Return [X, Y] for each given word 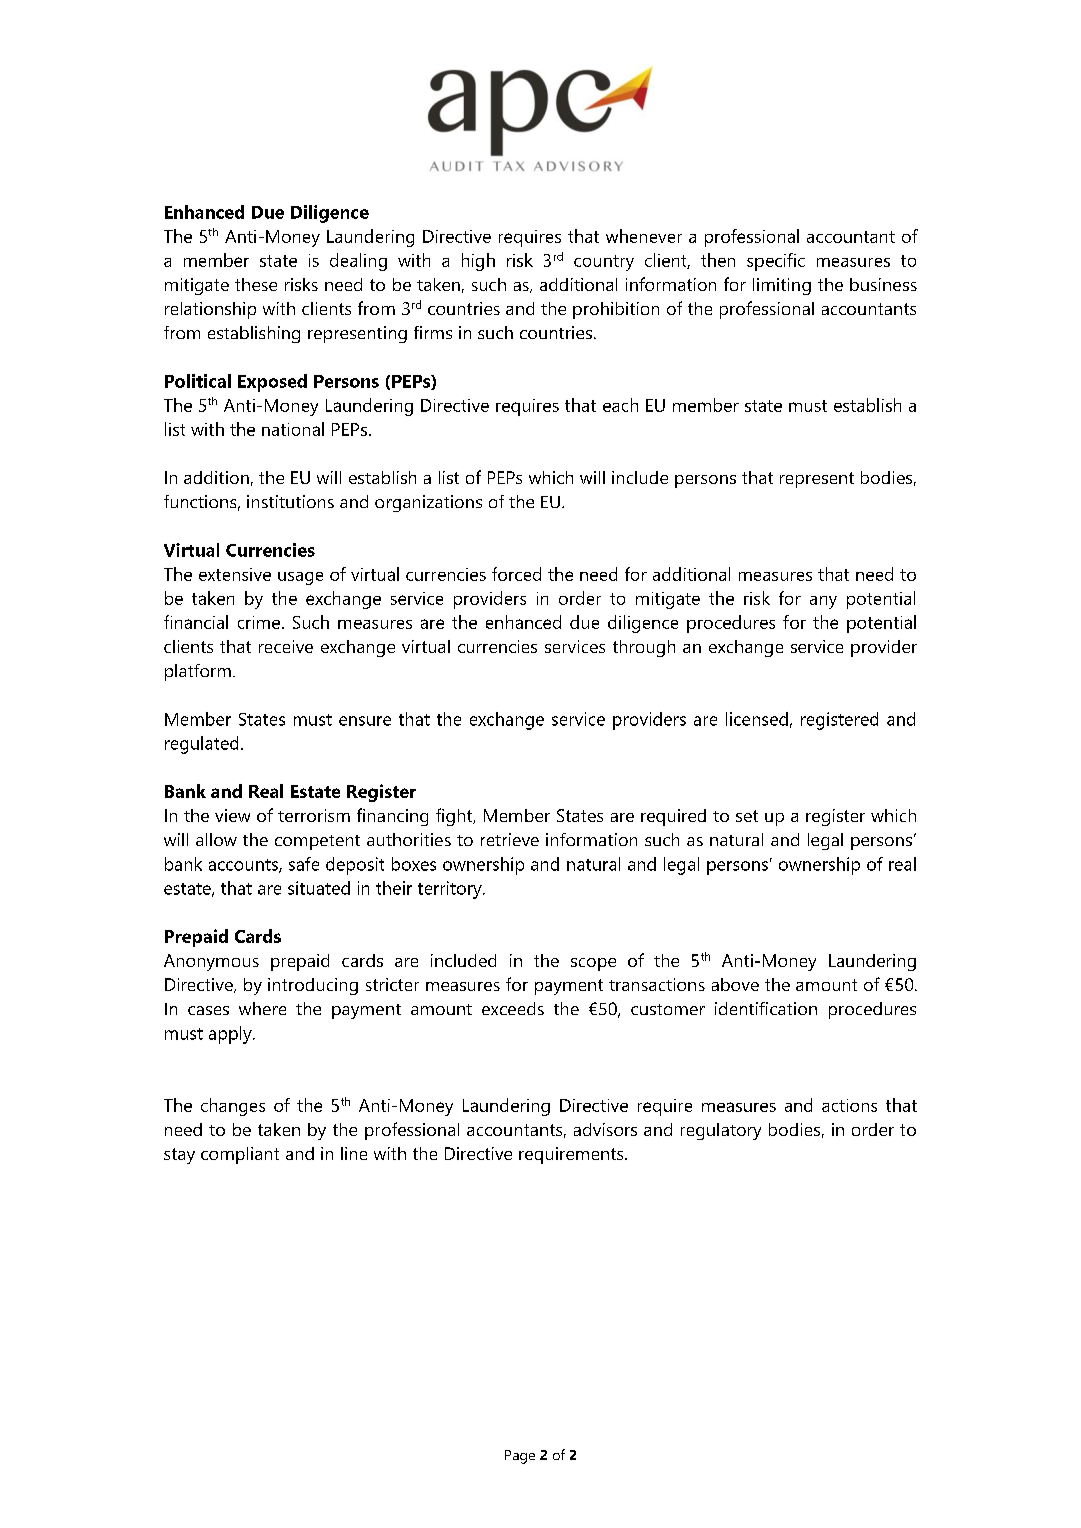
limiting [782, 286]
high [478, 262]
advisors [605, 1129]
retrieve [510, 839]
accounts [244, 866]
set [747, 816]
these [256, 284]
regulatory [721, 1131]
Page [520, 1457]
